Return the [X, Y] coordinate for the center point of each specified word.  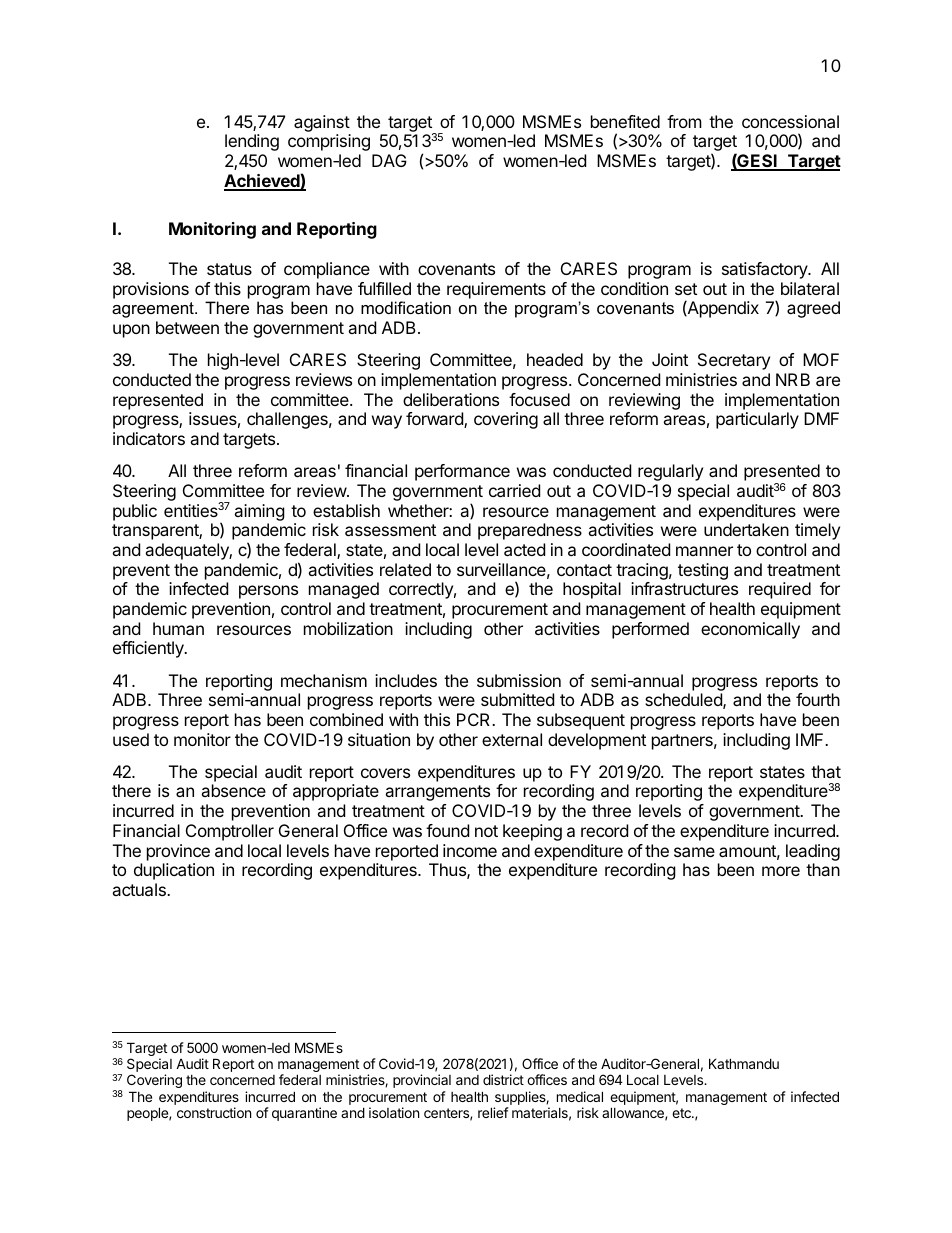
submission [519, 680]
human [178, 628]
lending [252, 142]
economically [750, 630]
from [684, 121]
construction [214, 1112]
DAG [389, 160]
